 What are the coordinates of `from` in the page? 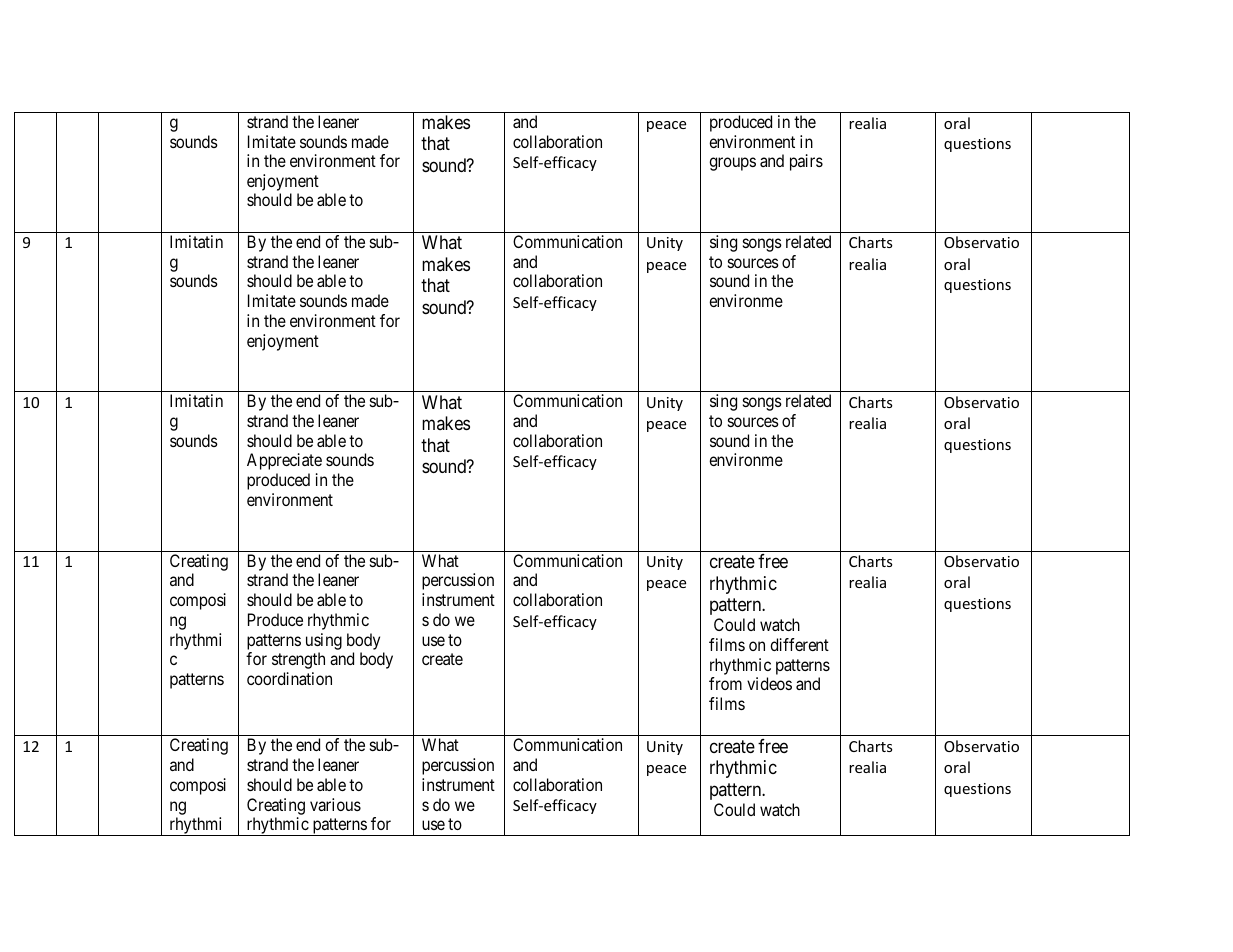 It's located at (725, 683).
